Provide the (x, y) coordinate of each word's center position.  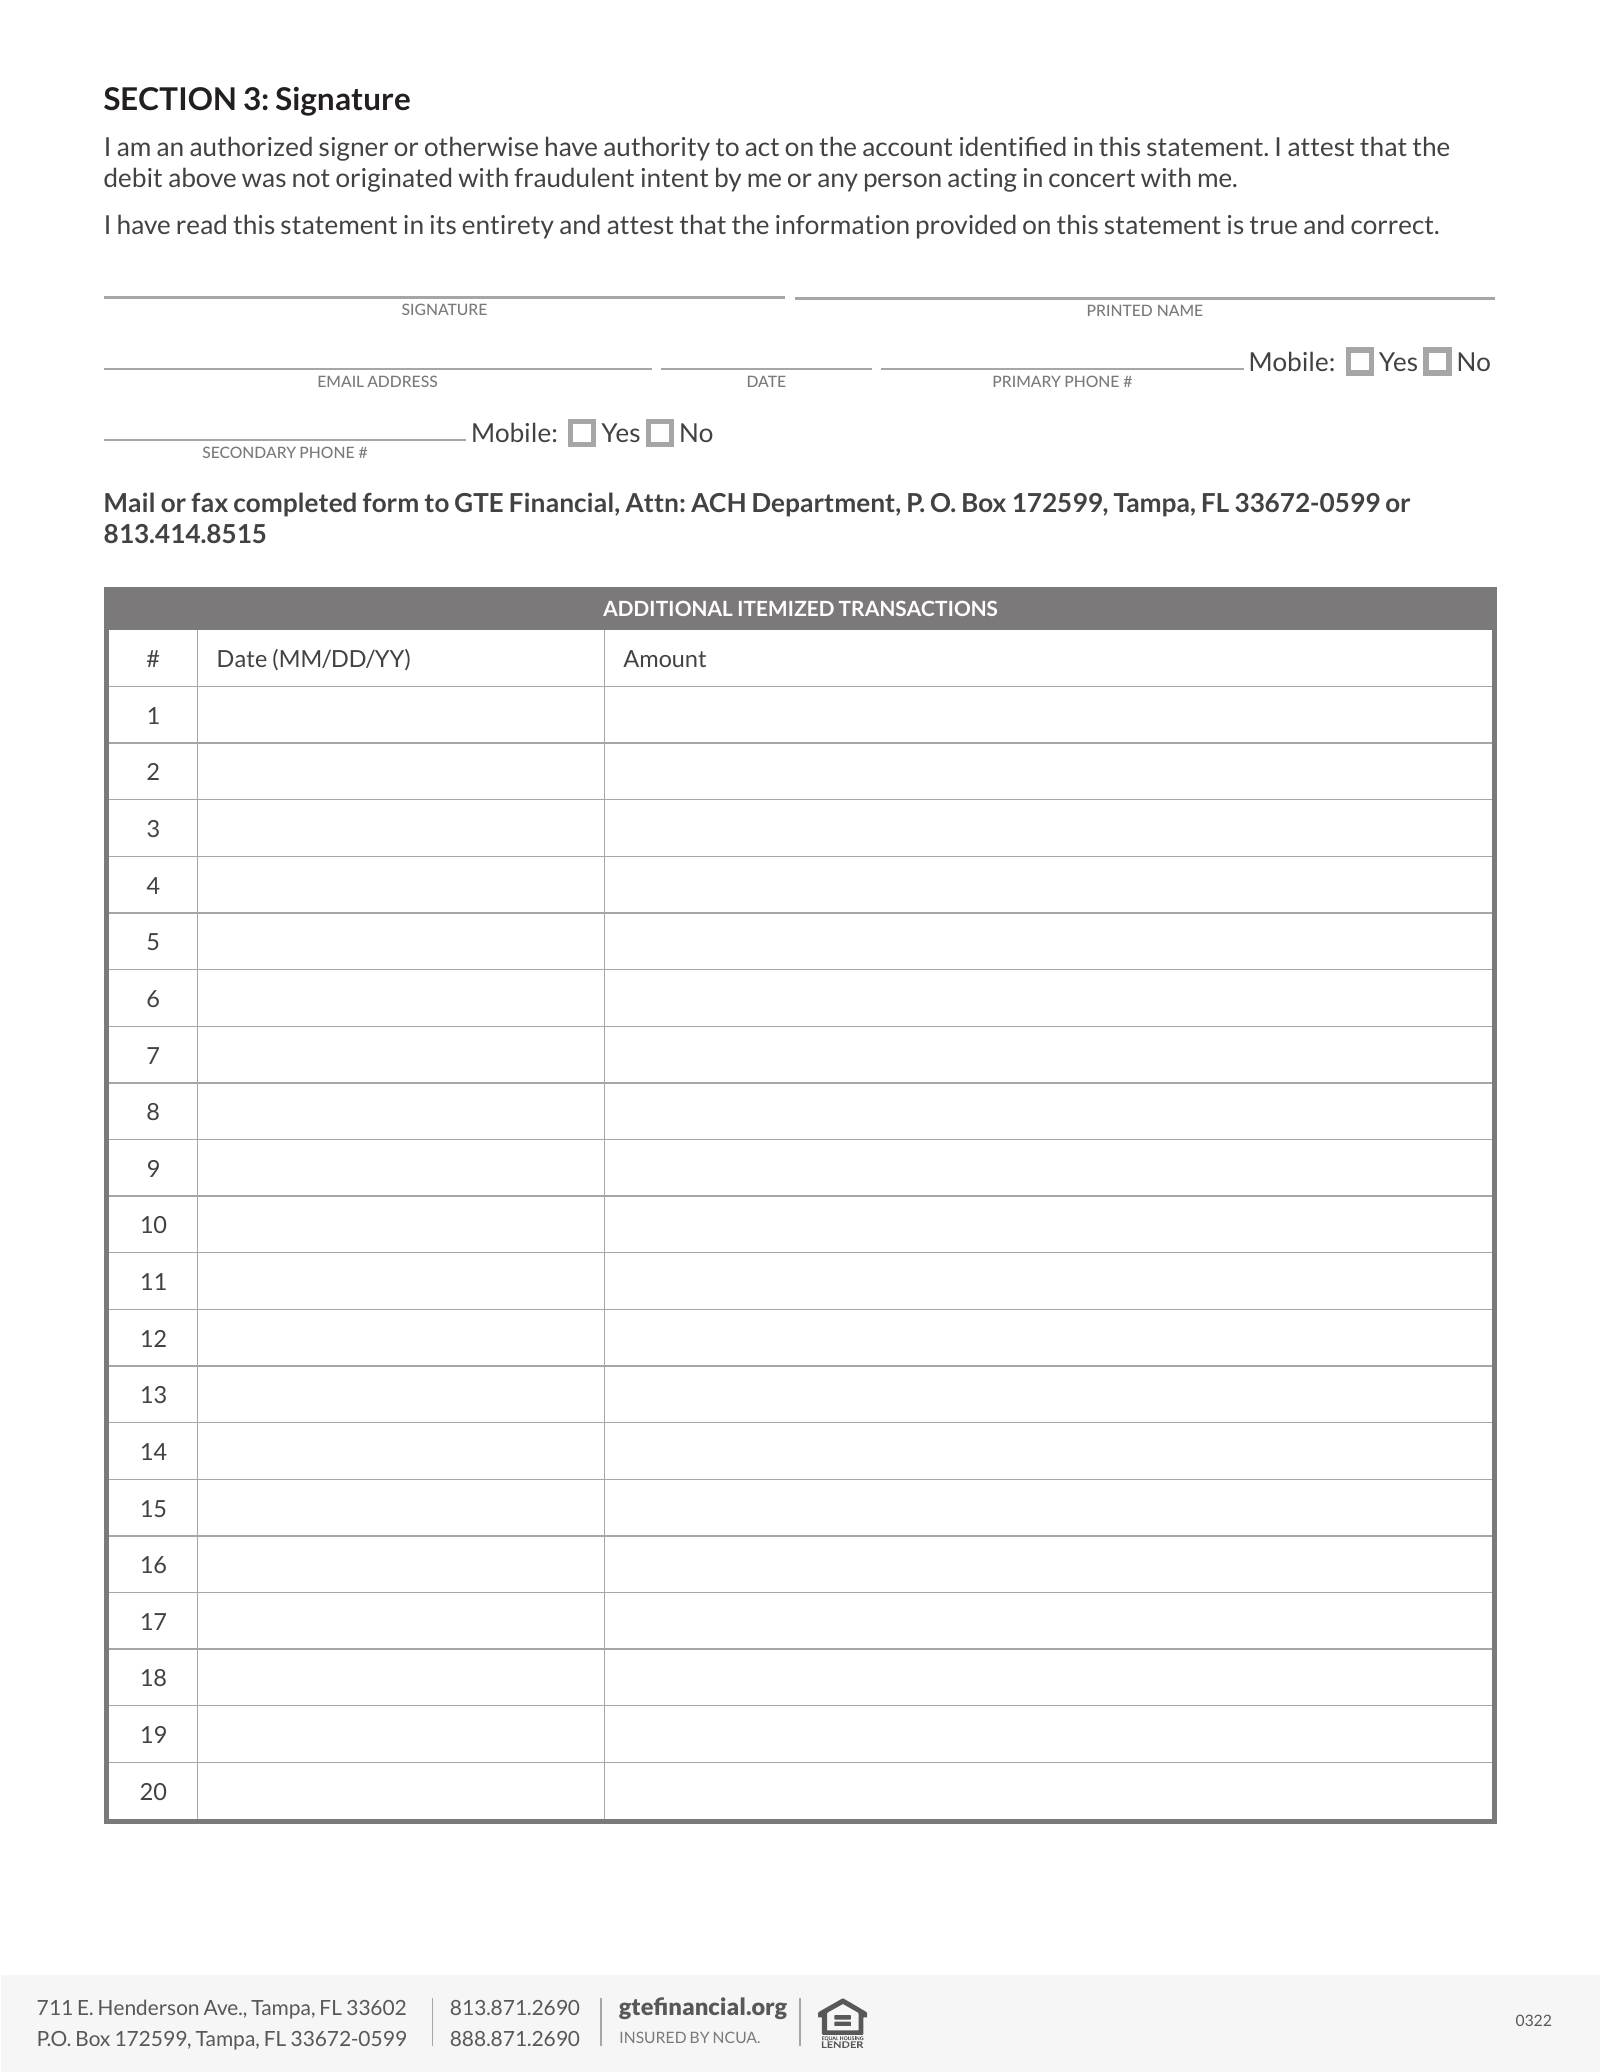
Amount (664, 658)
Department (825, 505)
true (1273, 225)
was (264, 180)
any (838, 182)
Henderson (148, 2007)
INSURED (653, 2037)
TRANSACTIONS (918, 608)
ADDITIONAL (668, 608)
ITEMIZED (786, 608)
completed (295, 504)
